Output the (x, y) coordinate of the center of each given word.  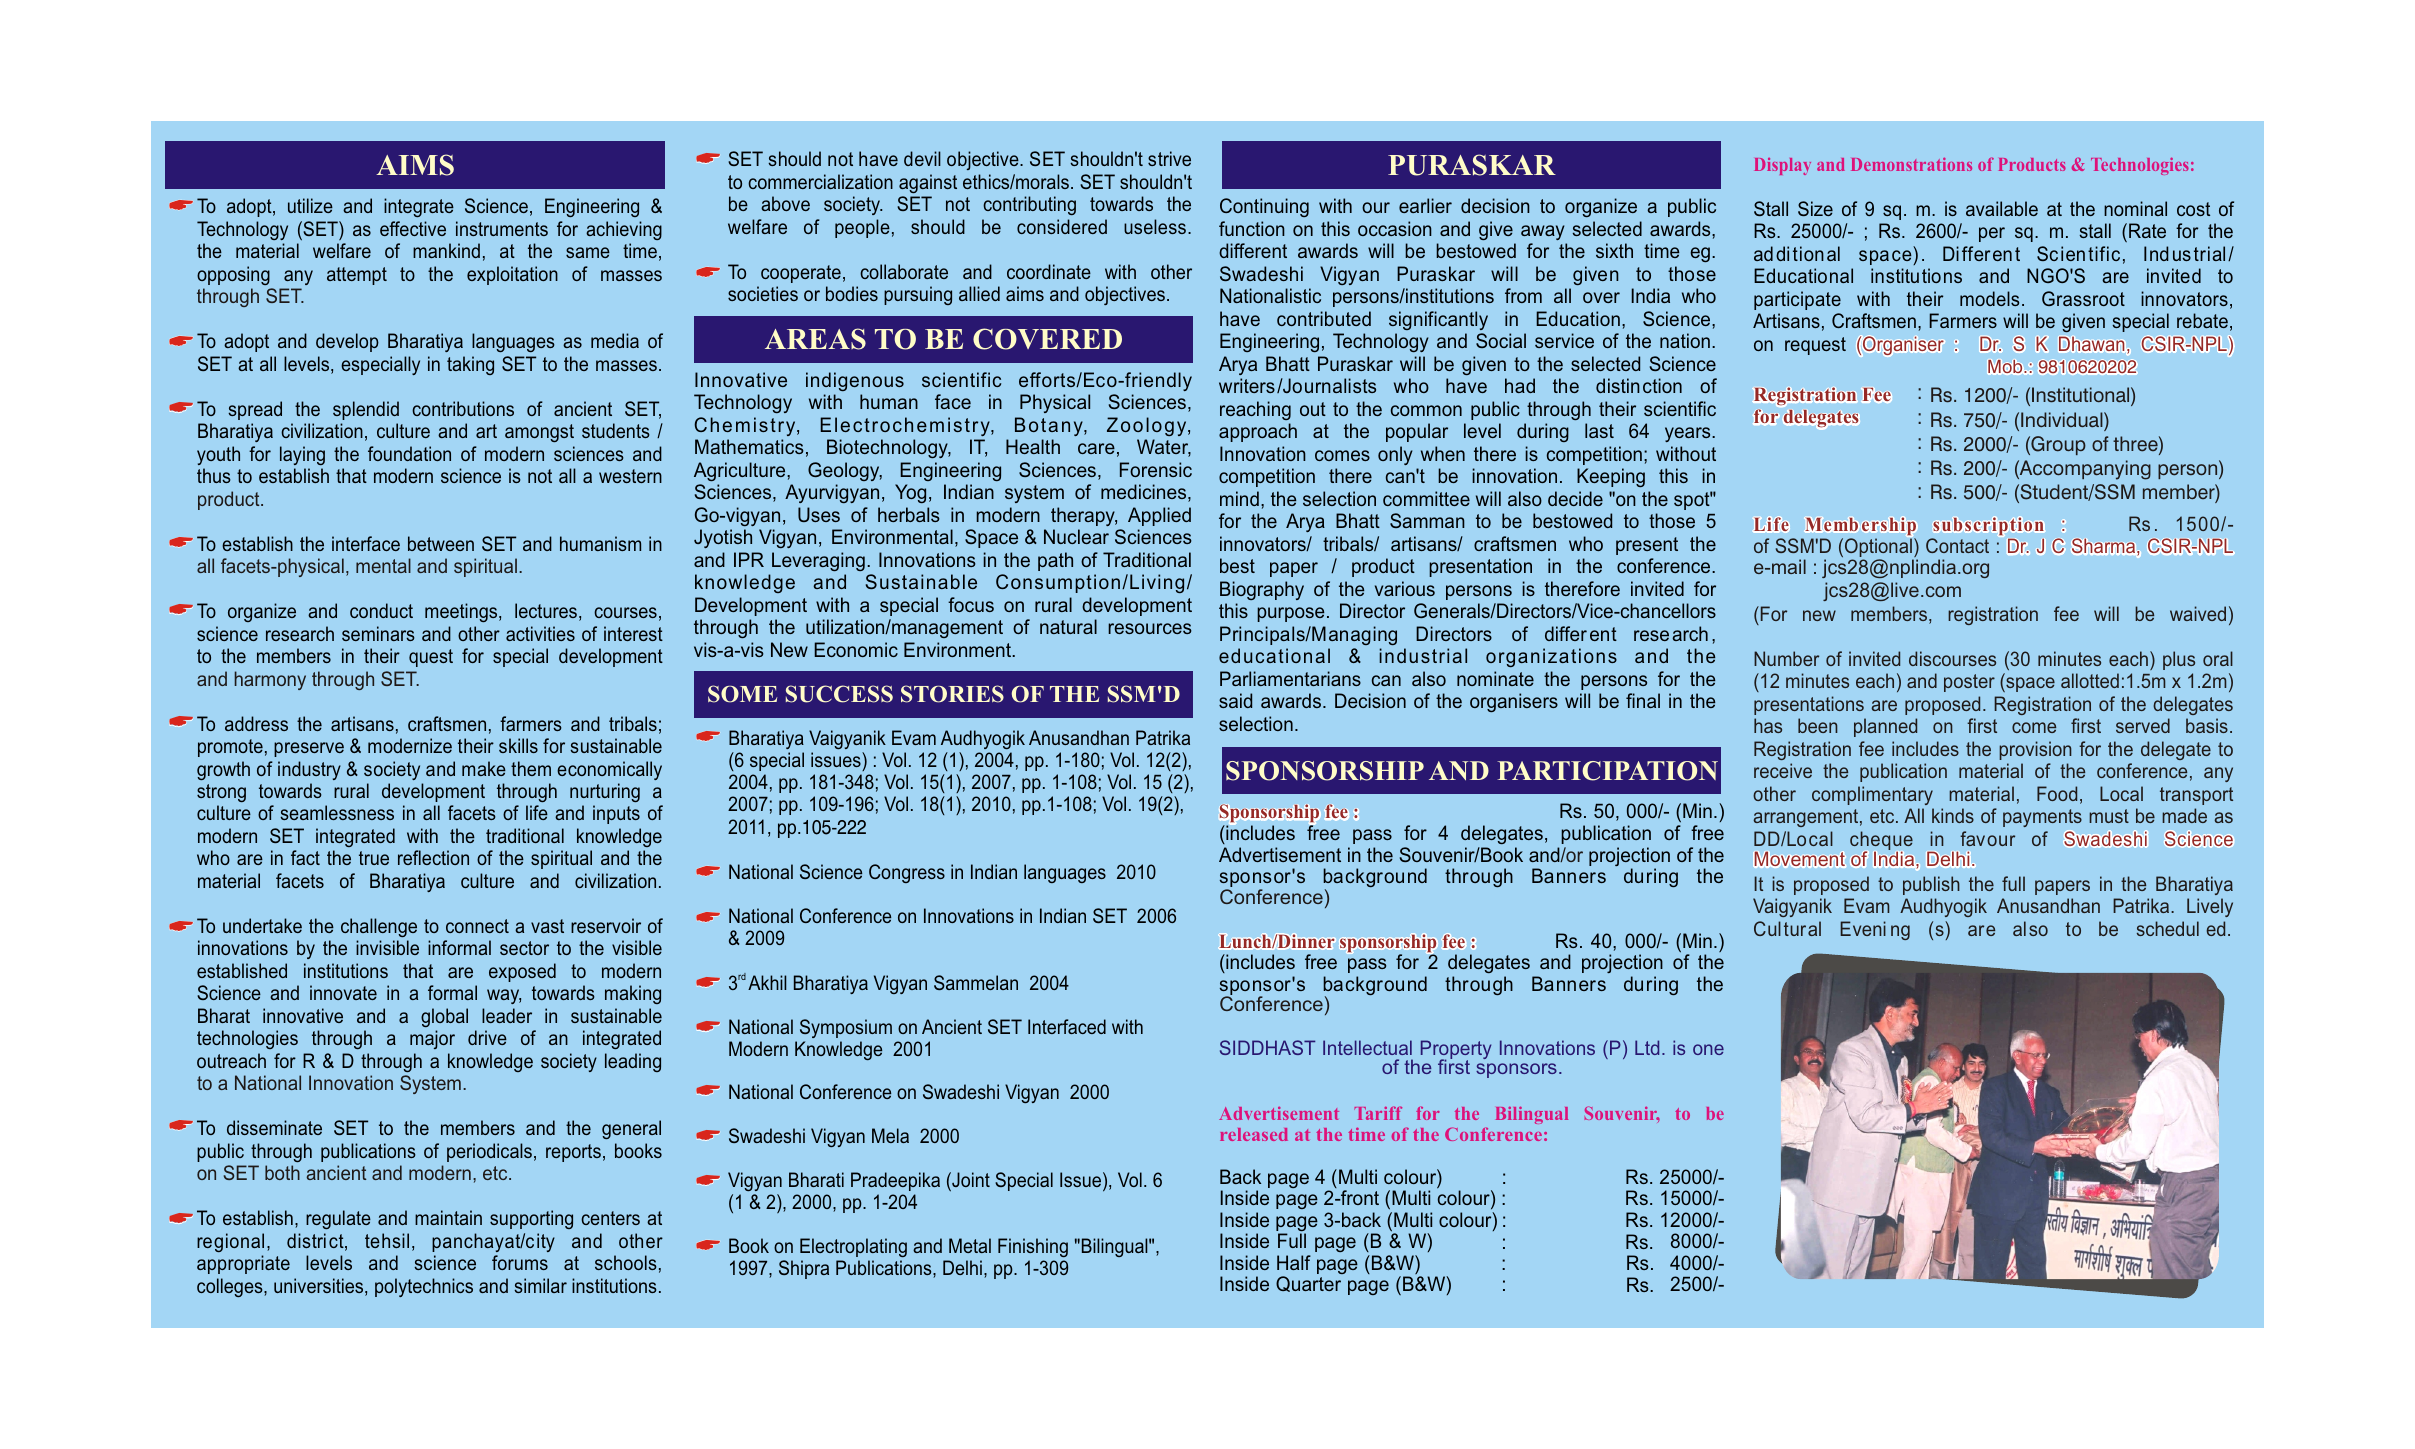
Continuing (1264, 207)
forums (520, 1262)
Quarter (1308, 1284)
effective (413, 228)
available (2002, 208)
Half (1294, 1262)
